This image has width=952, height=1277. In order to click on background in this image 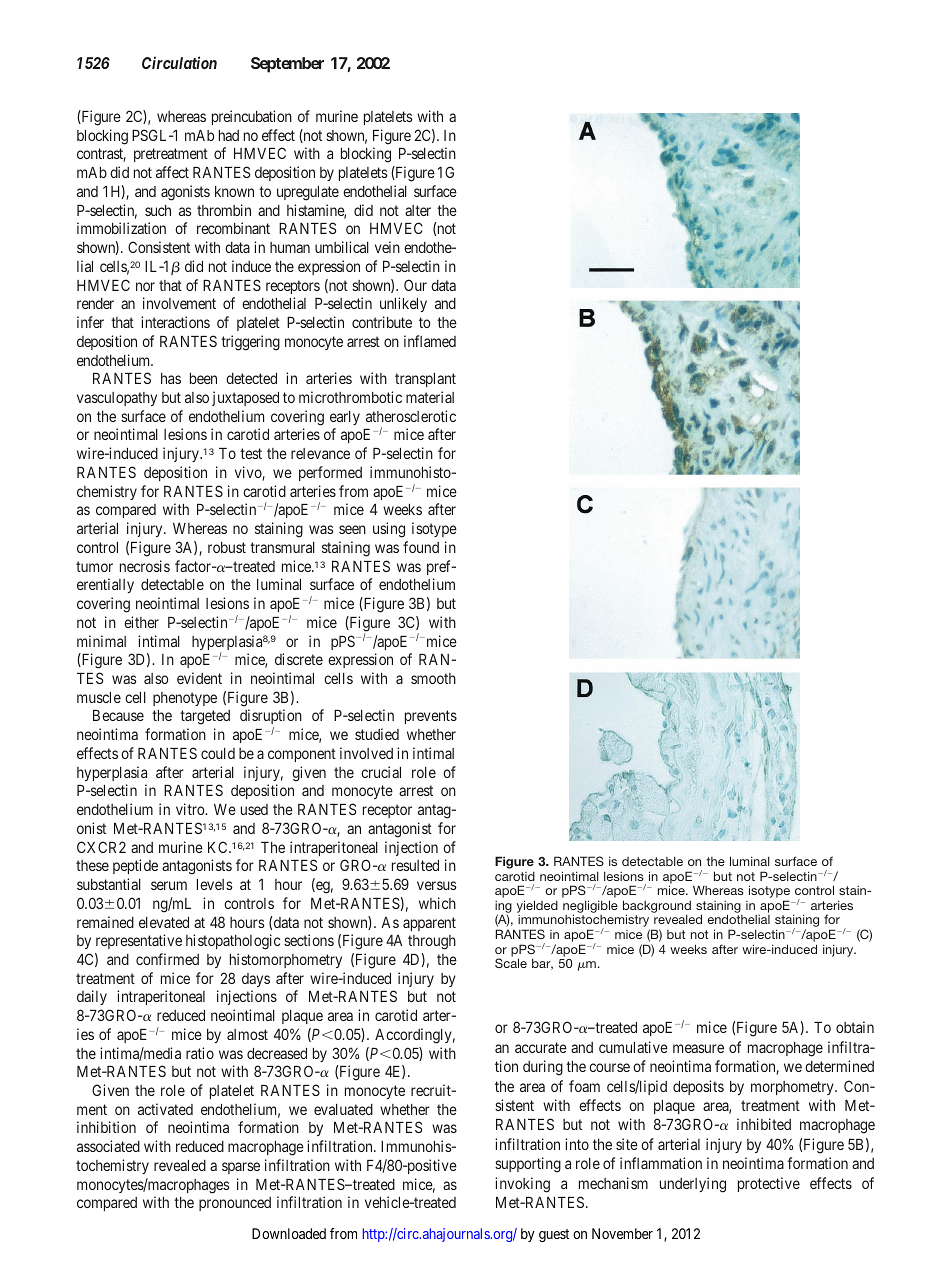, I will do `click(657, 907)`.
